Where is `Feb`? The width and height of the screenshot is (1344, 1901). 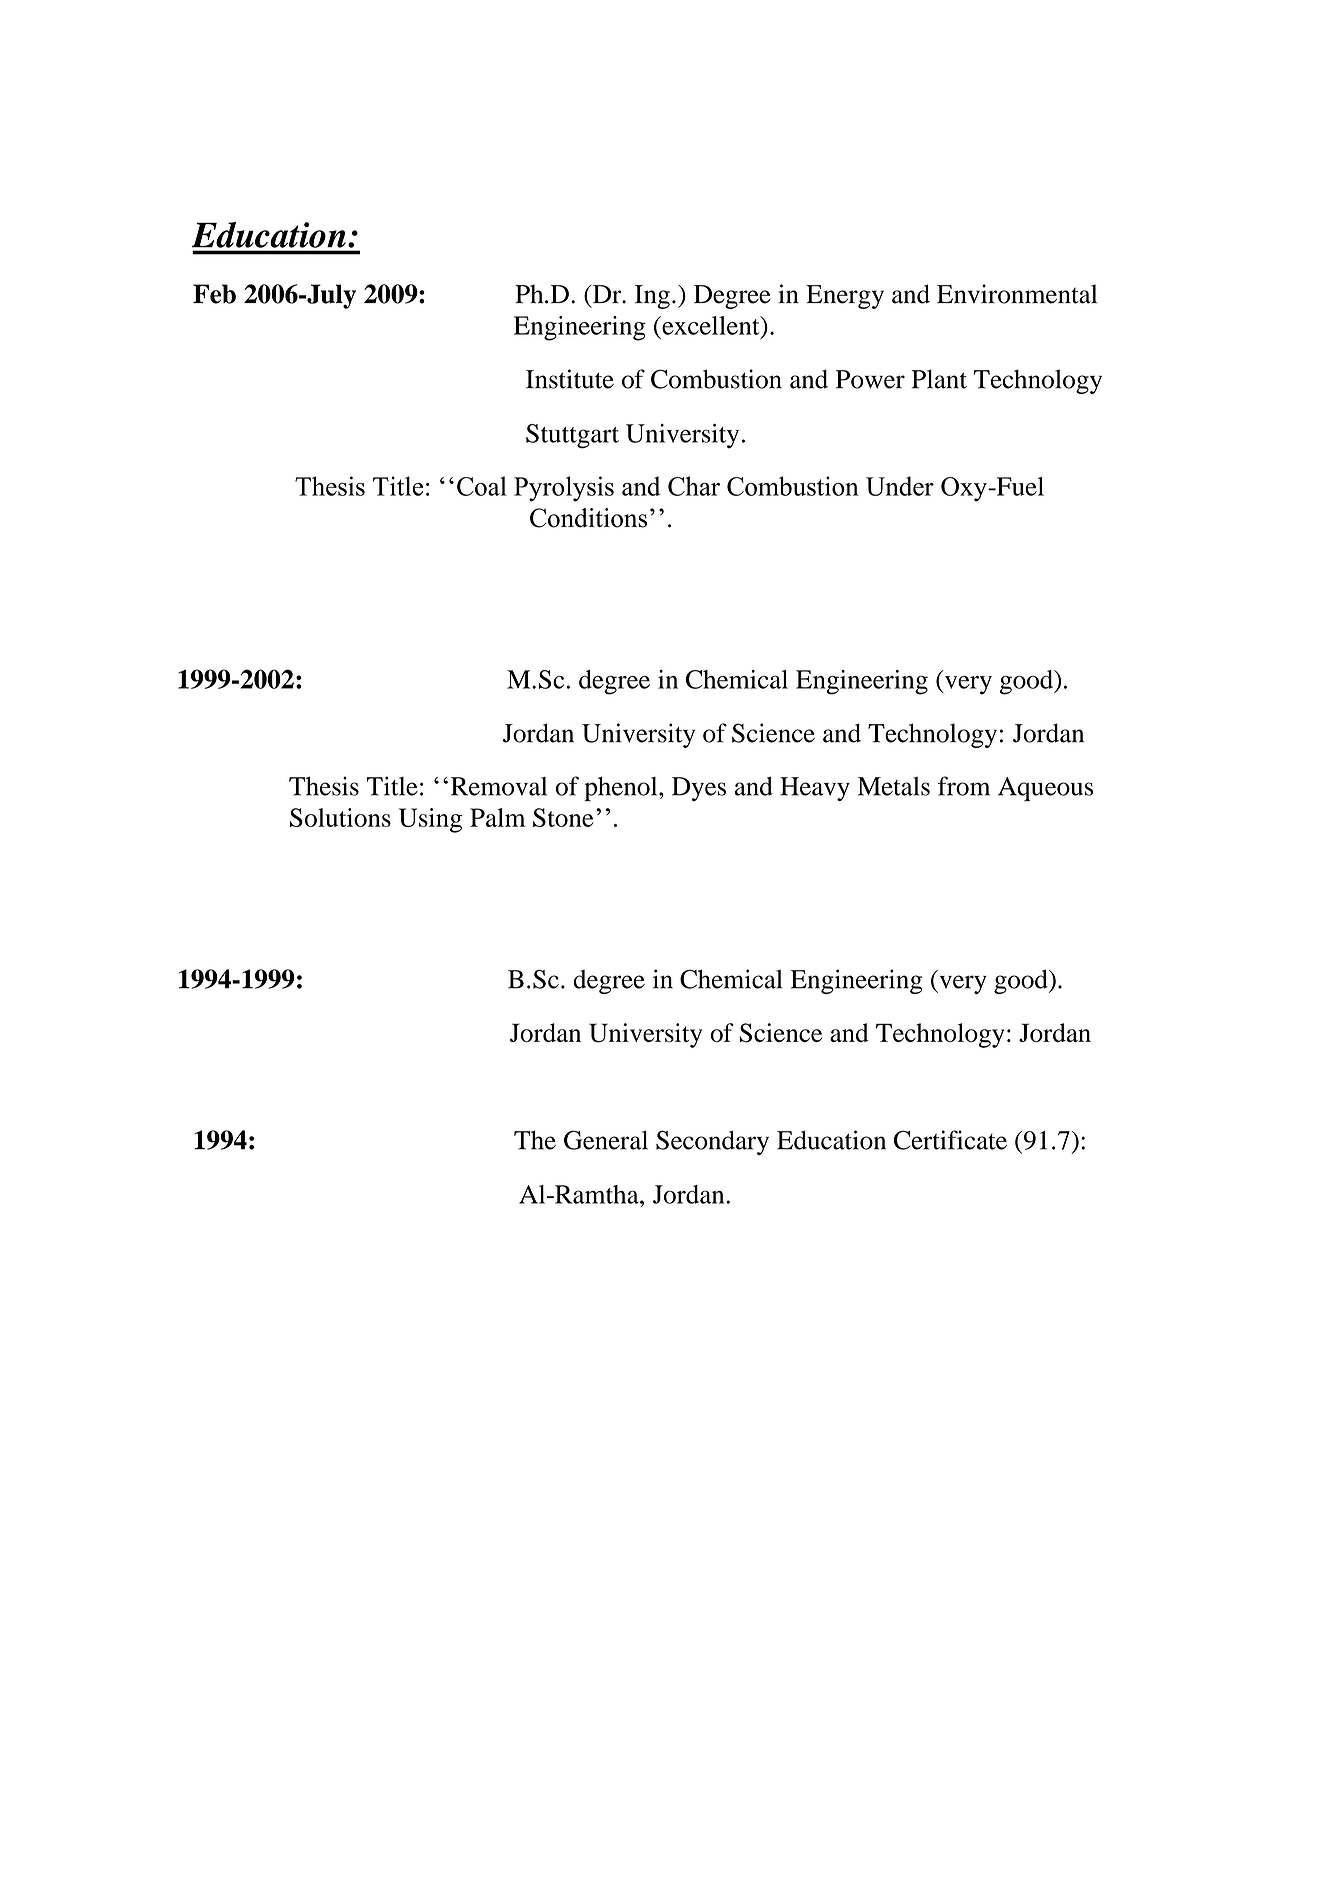
Feb is located at coordinates (214, 294).
